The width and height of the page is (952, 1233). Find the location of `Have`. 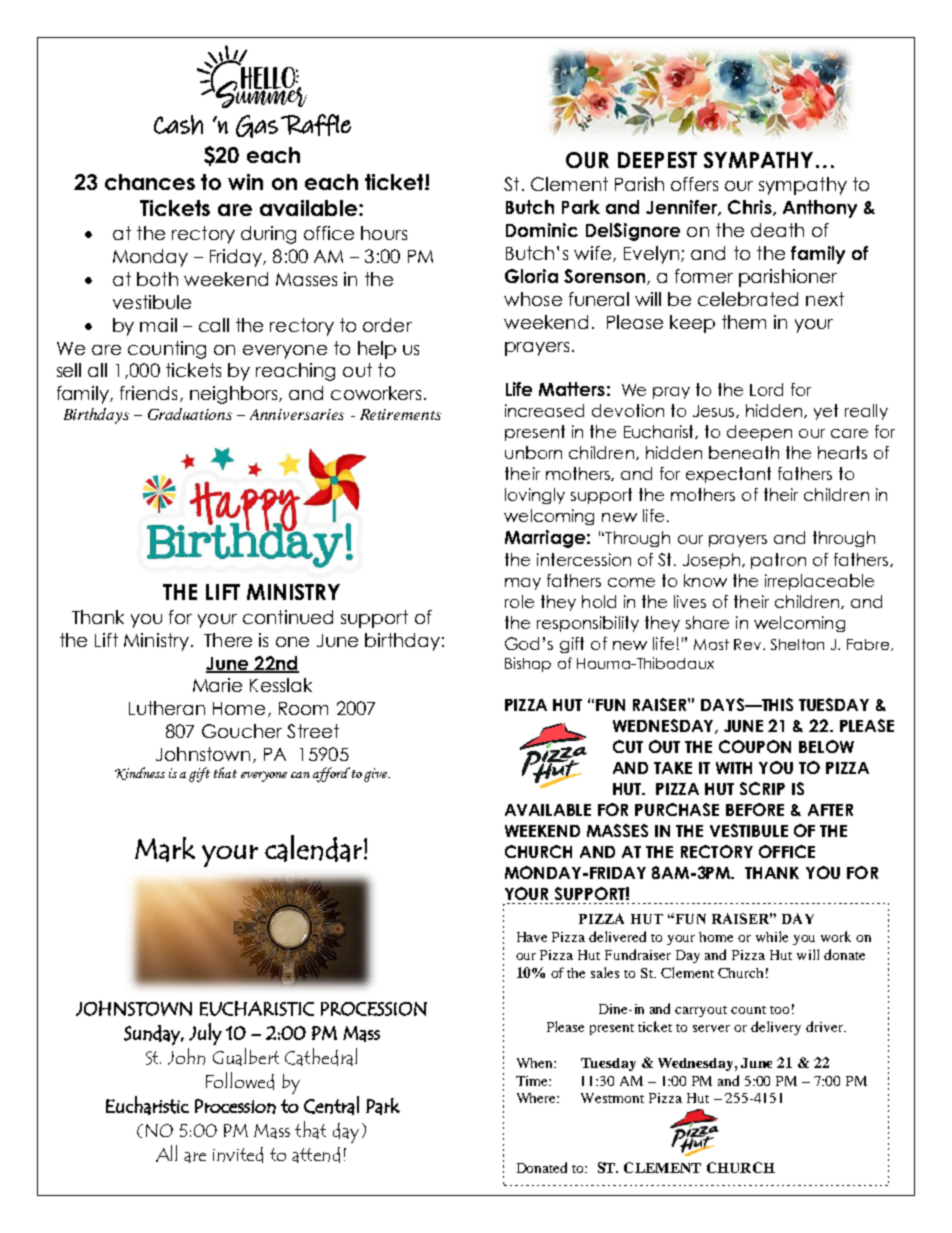

Have is located at coordinates (532, 937).
